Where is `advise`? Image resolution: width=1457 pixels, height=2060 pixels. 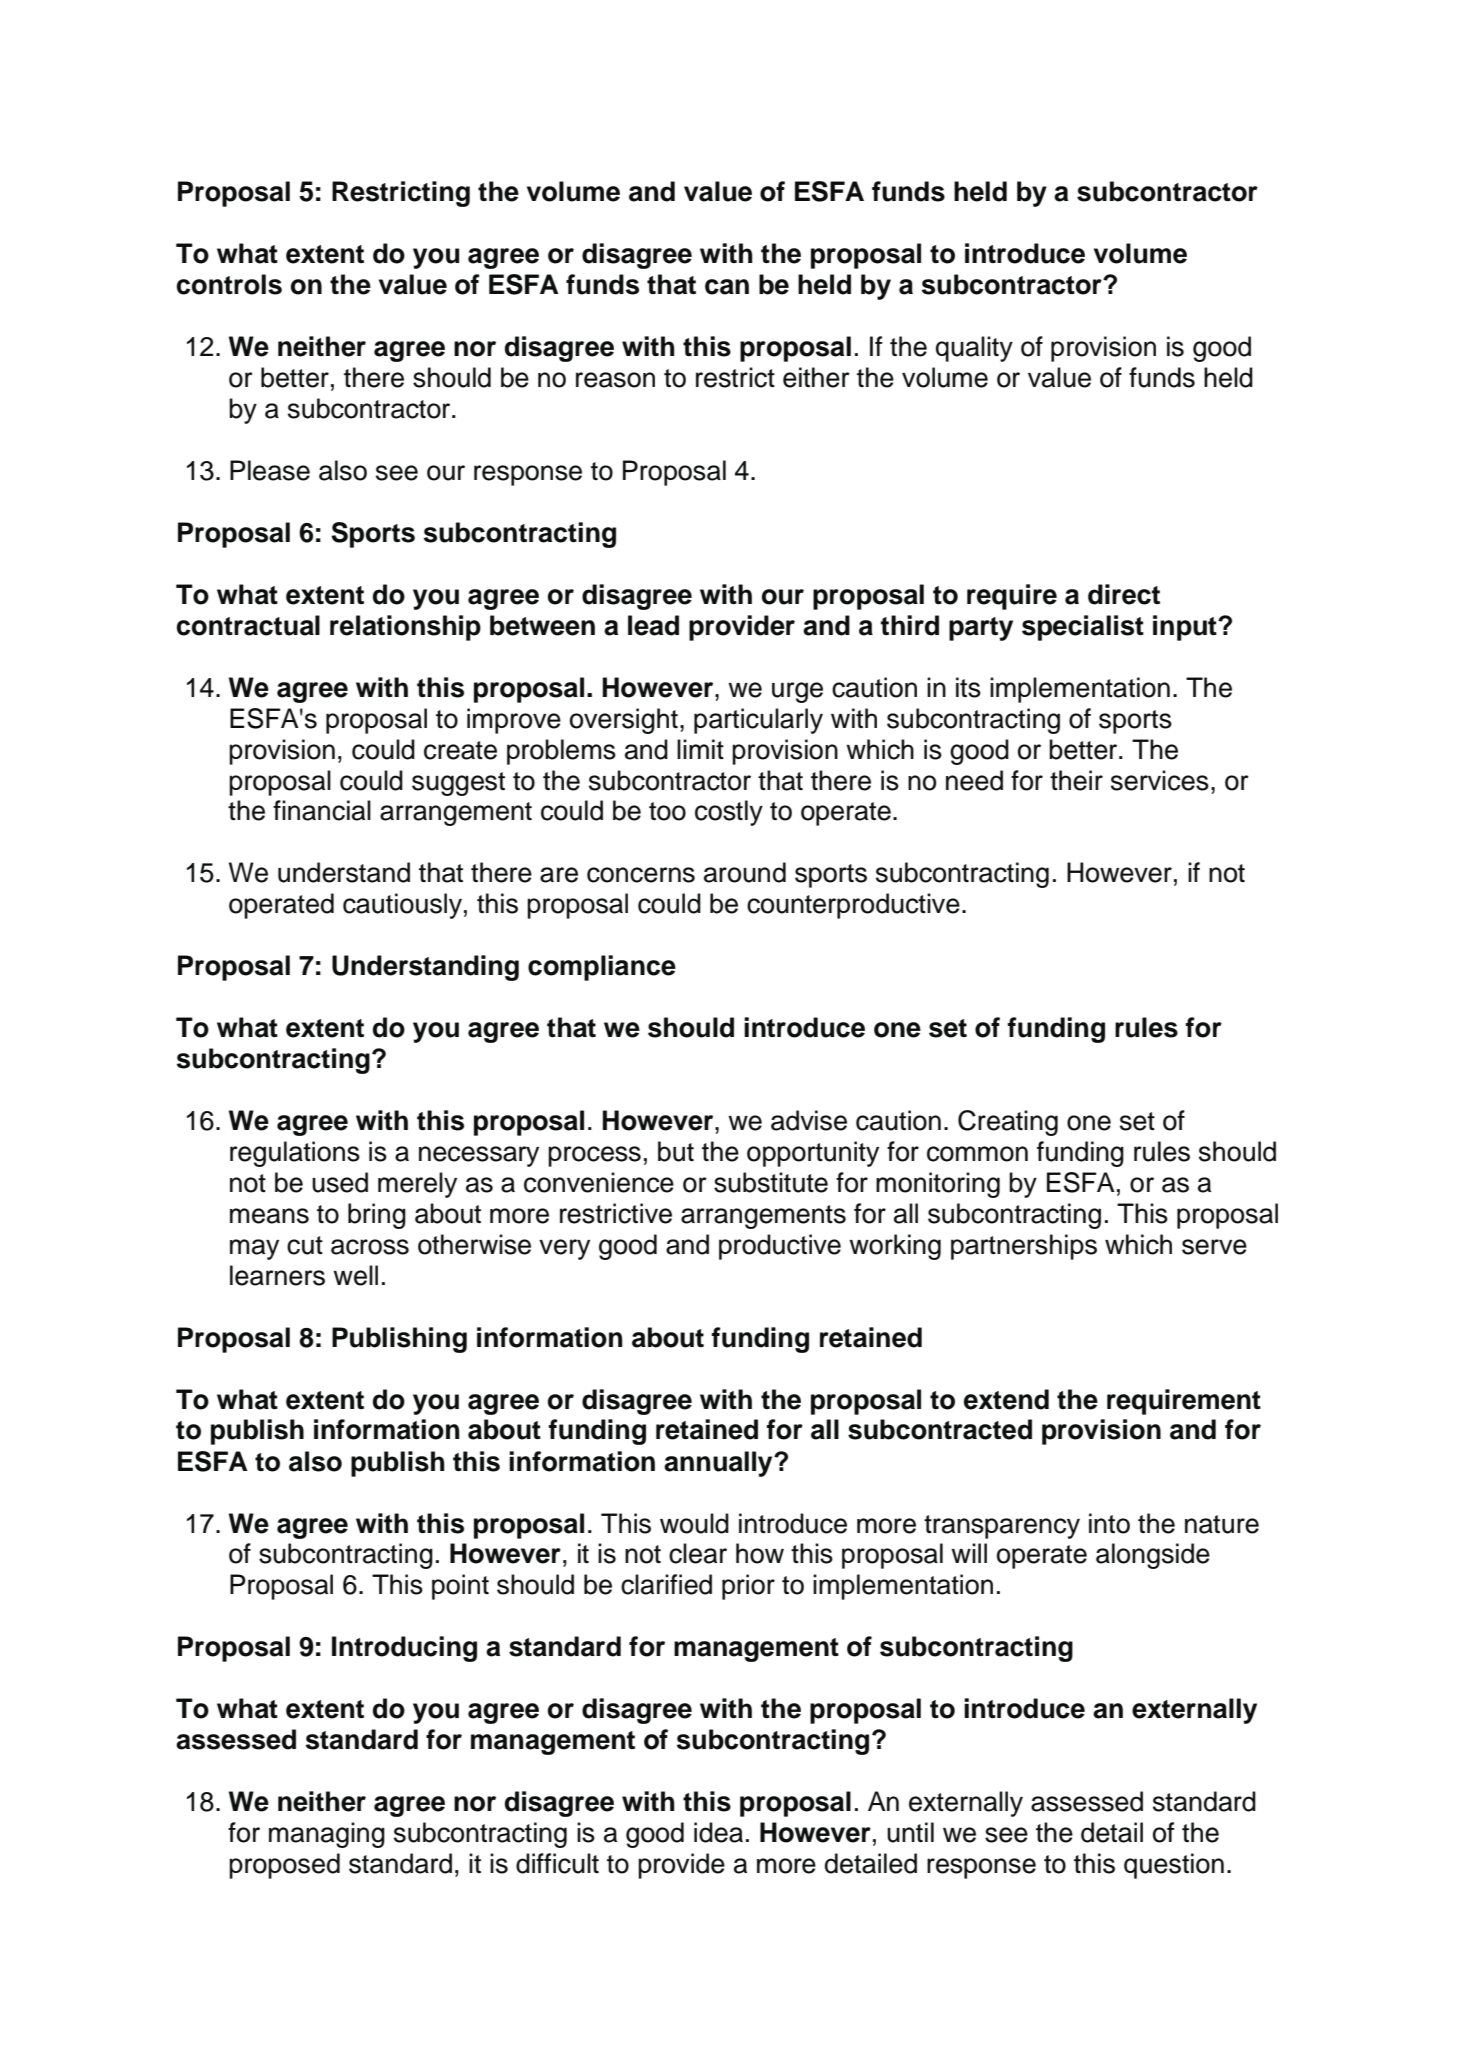
advise is located at coordinates (809, 1120).
